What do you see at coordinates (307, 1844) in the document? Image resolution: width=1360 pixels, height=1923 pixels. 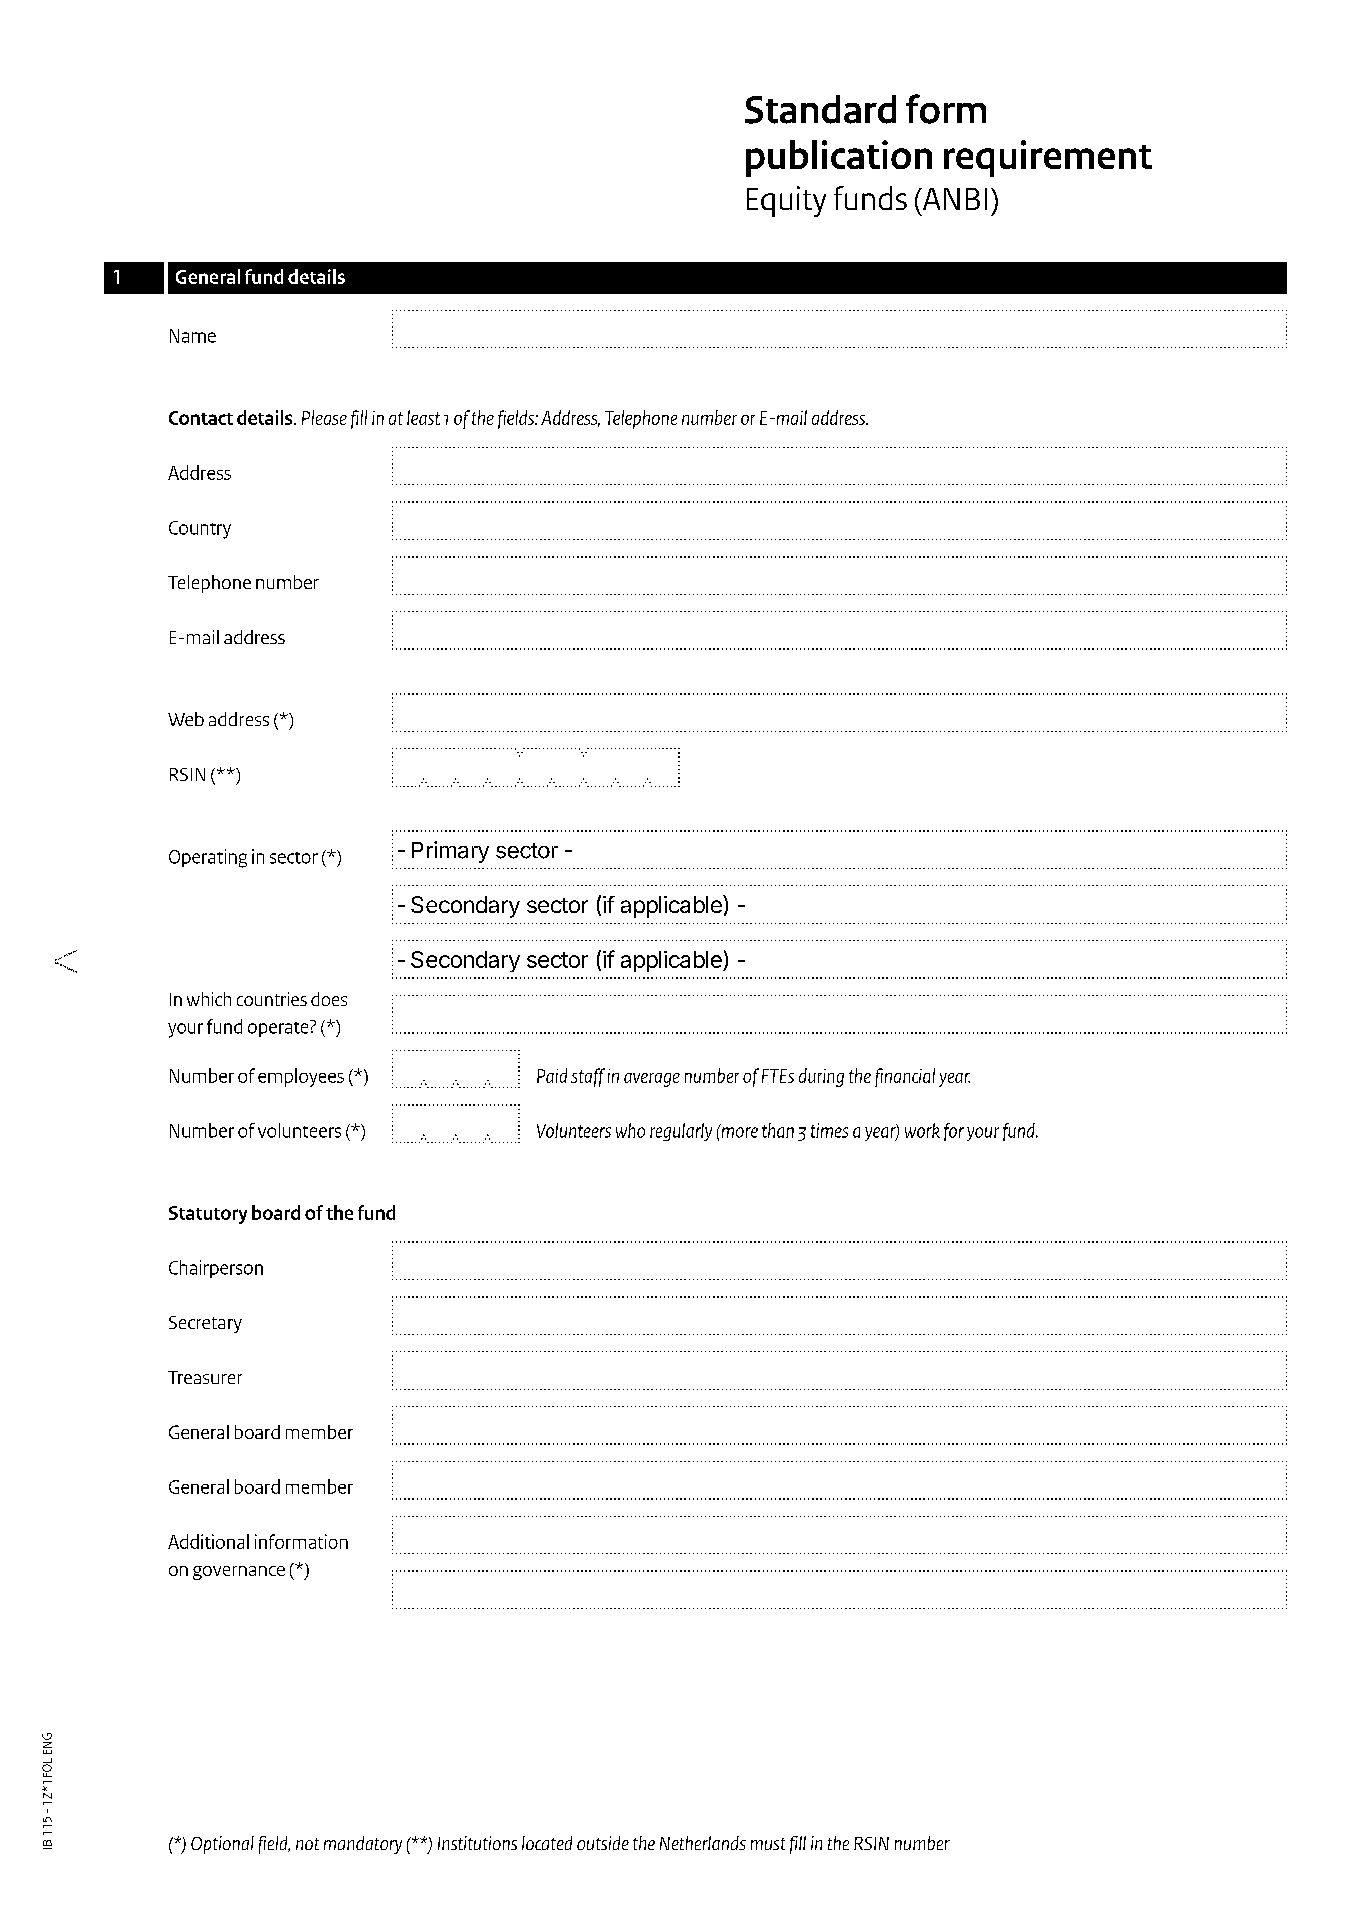 I see `not` at bounding box center [307, 1844].
